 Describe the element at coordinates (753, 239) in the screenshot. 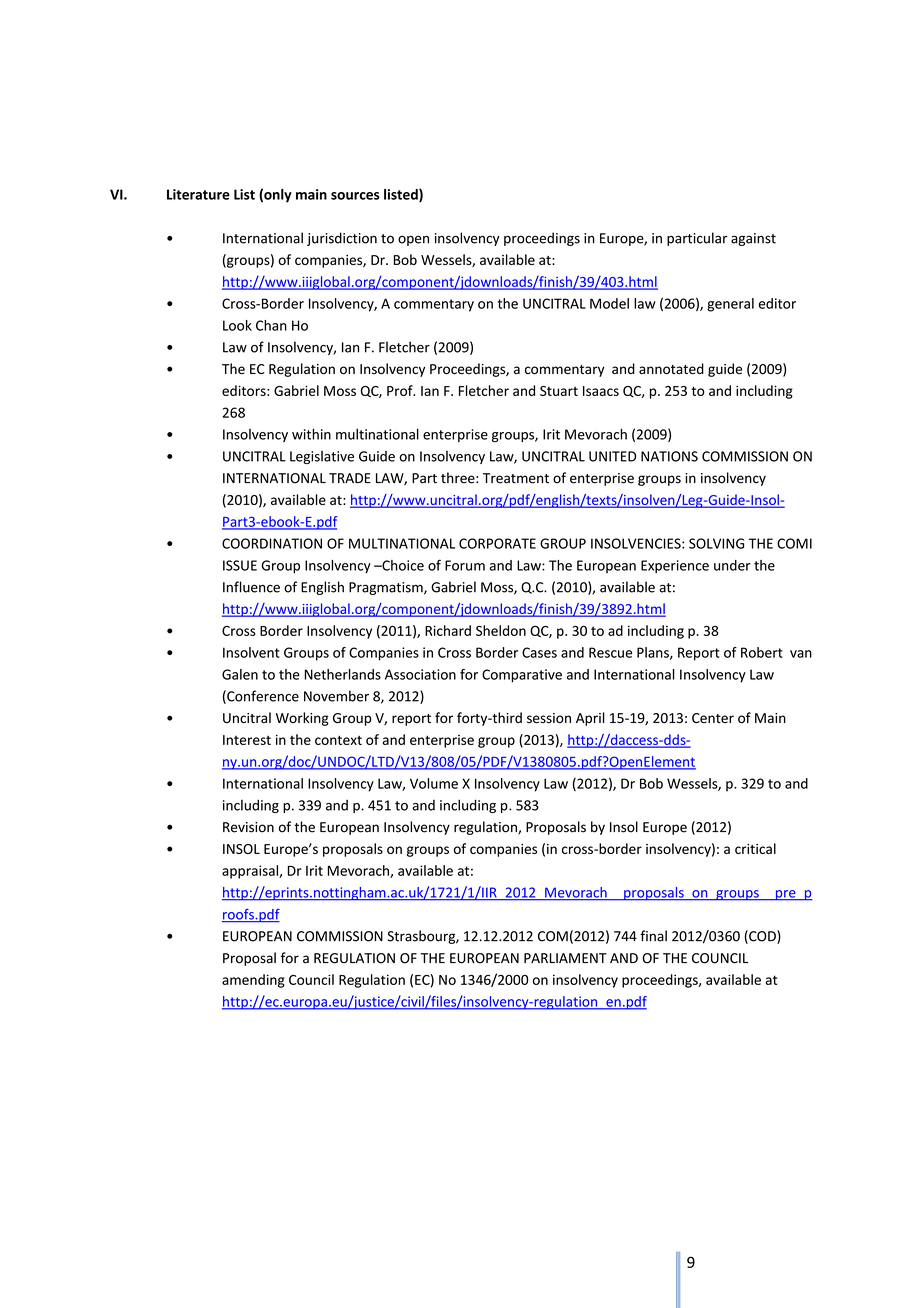

I see `against` at that location.
